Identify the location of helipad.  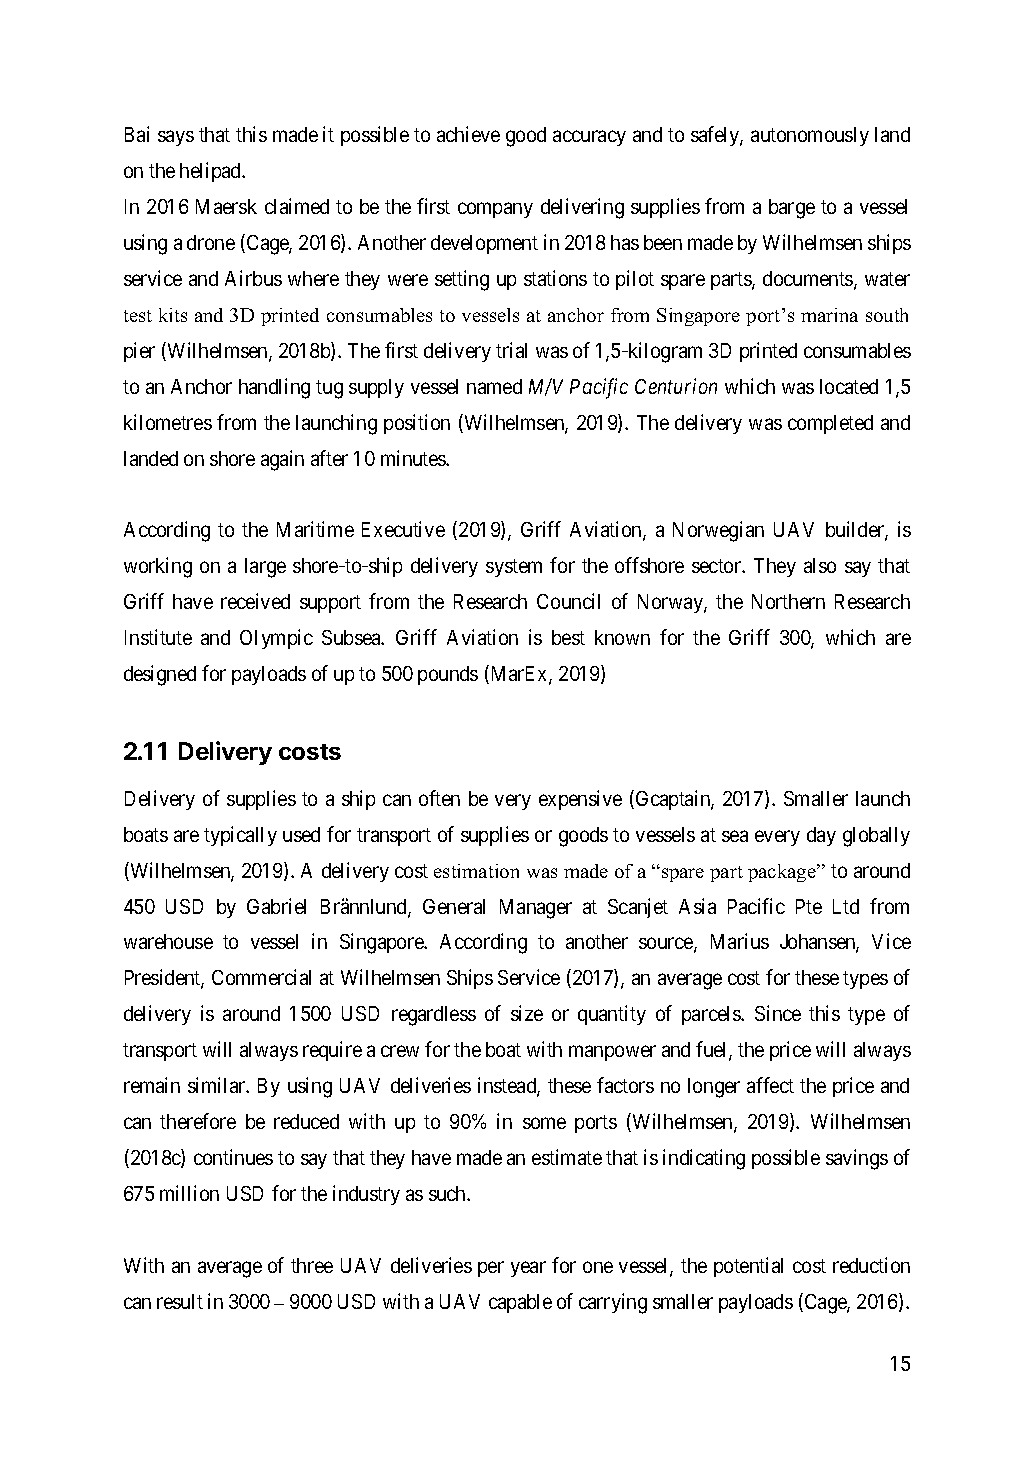
(211, 172).
